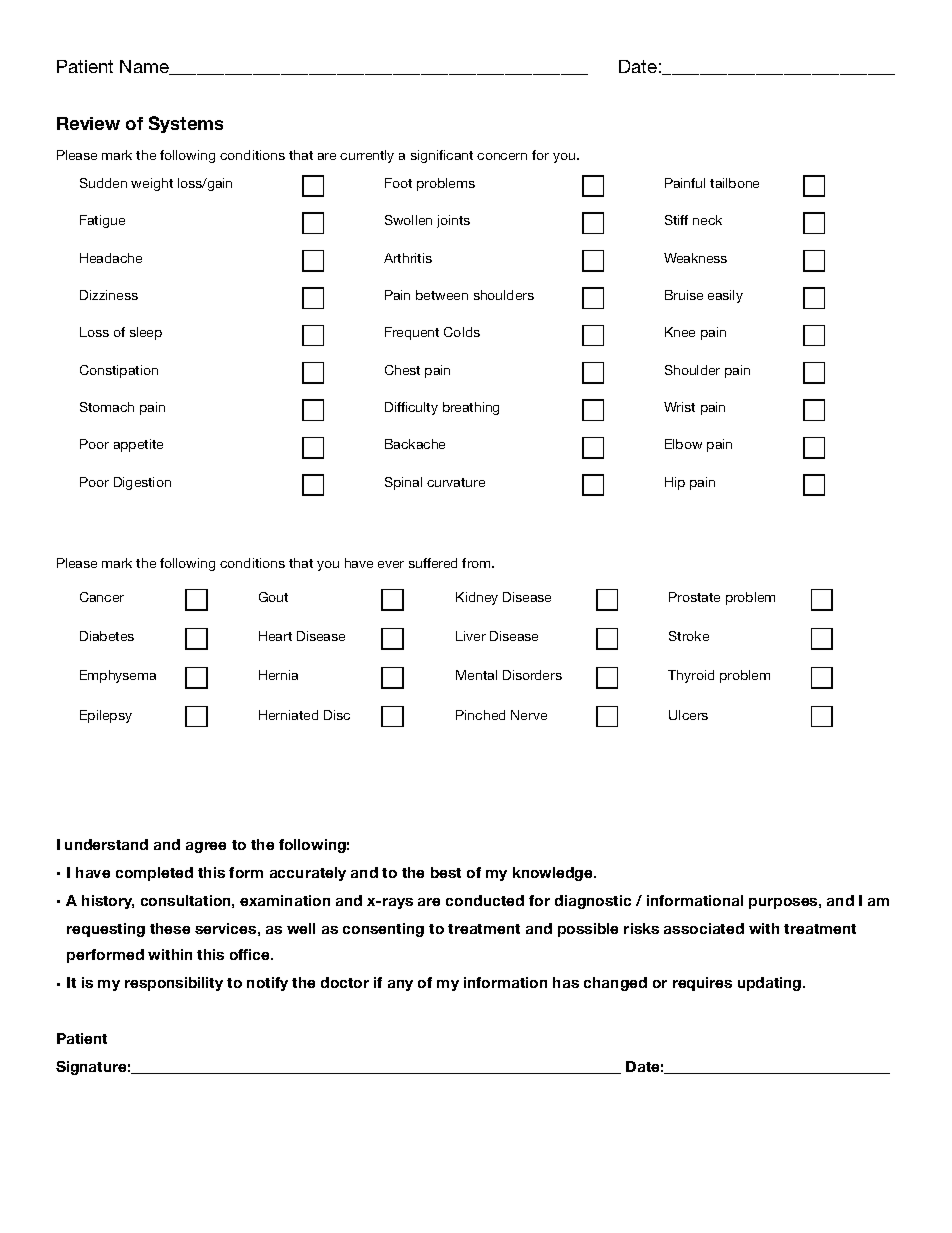  What do you see at coordinates (186, 124) in the screenshot?
I see `Systems` at bounding box center [186, 124].
